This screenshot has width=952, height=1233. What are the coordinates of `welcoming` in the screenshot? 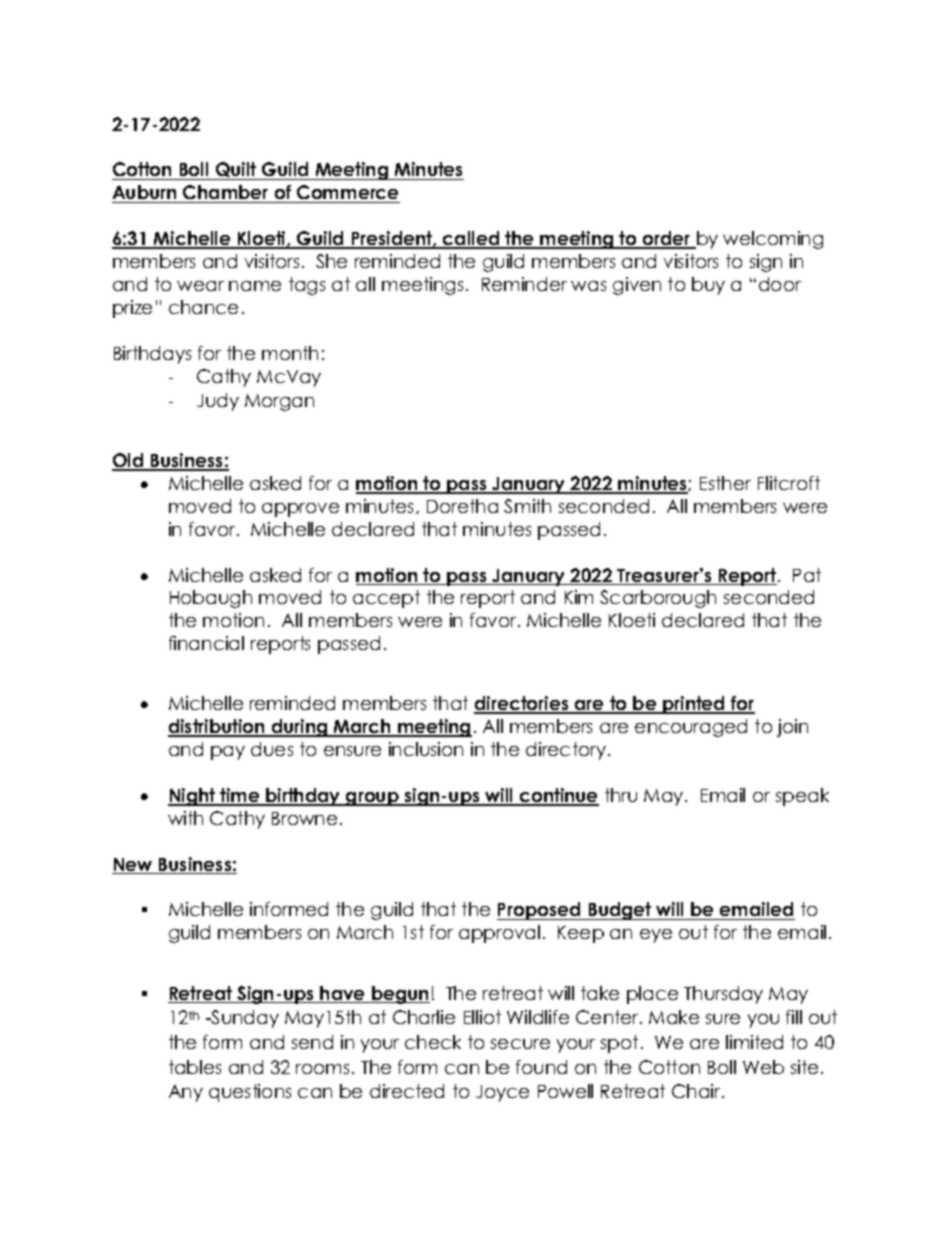 It's located at (773, 240).
